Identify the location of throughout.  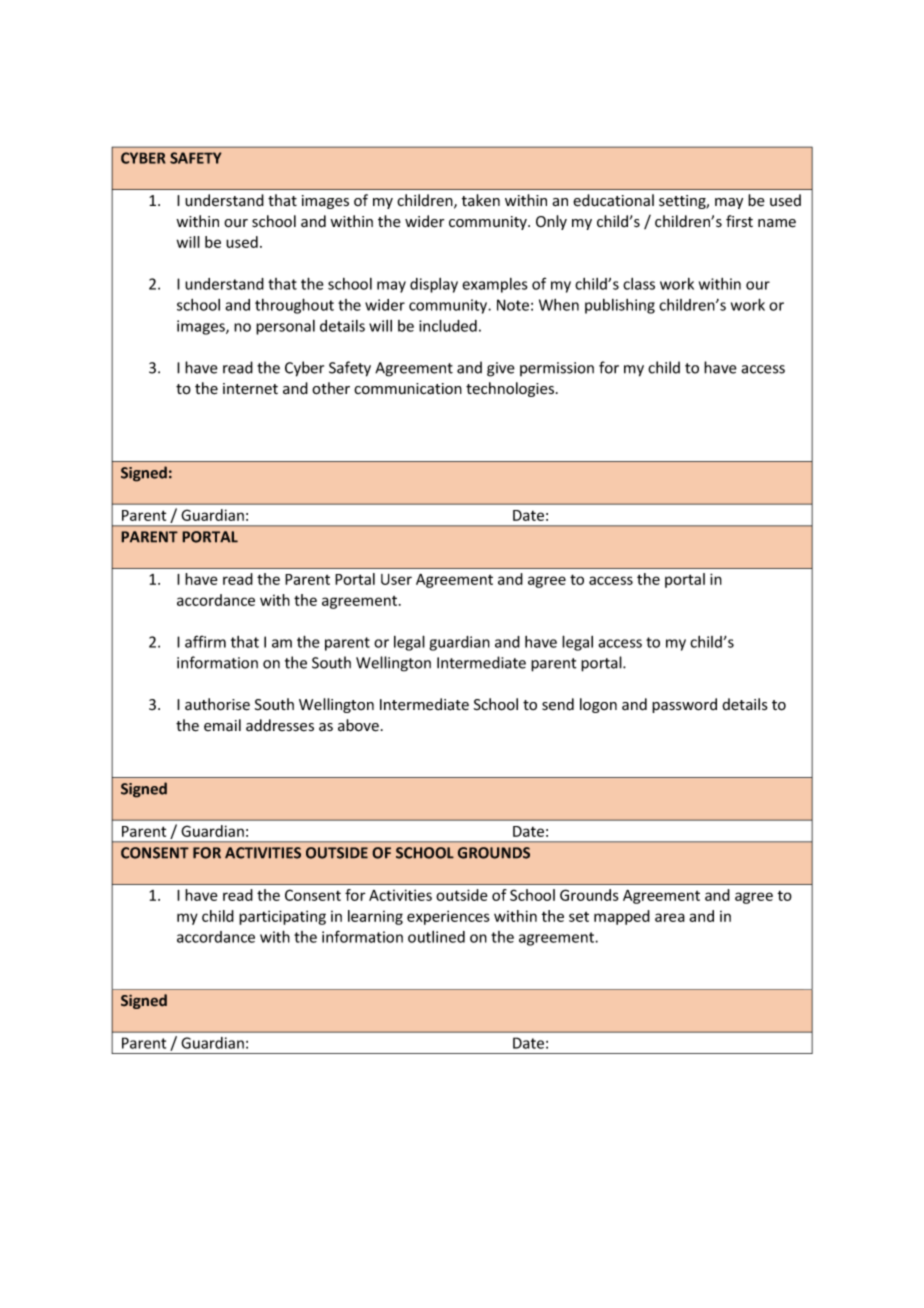
(294, 306).
